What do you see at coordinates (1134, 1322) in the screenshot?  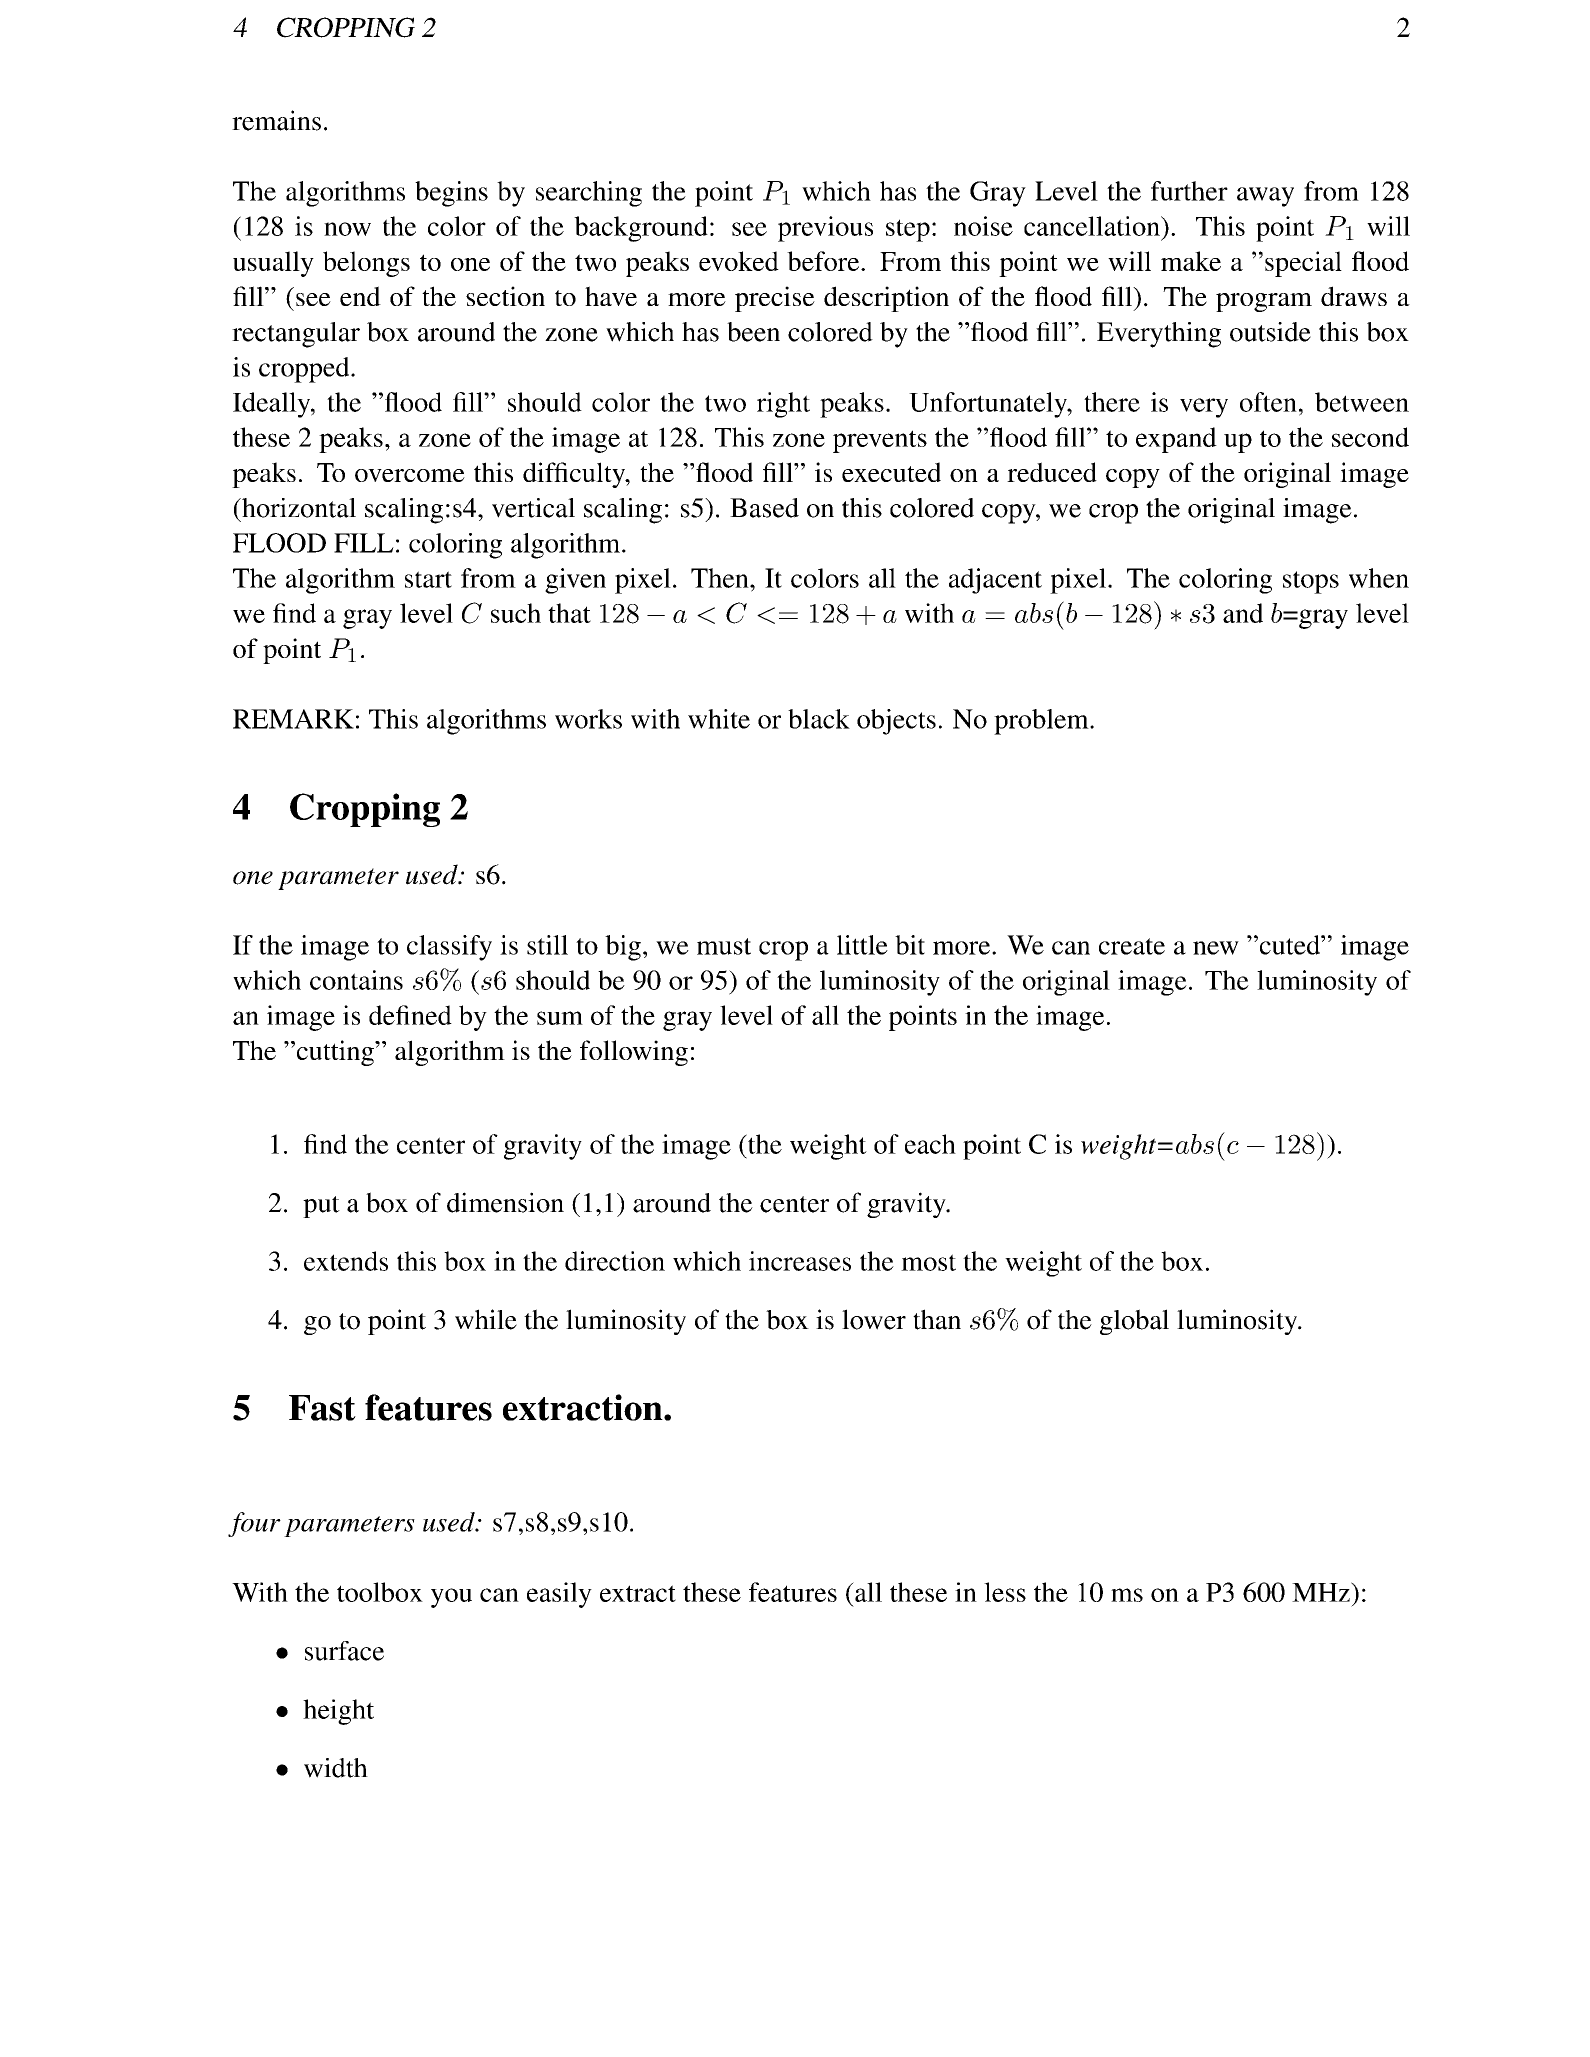 I see `global` at bounding box center [1134, 1322].
